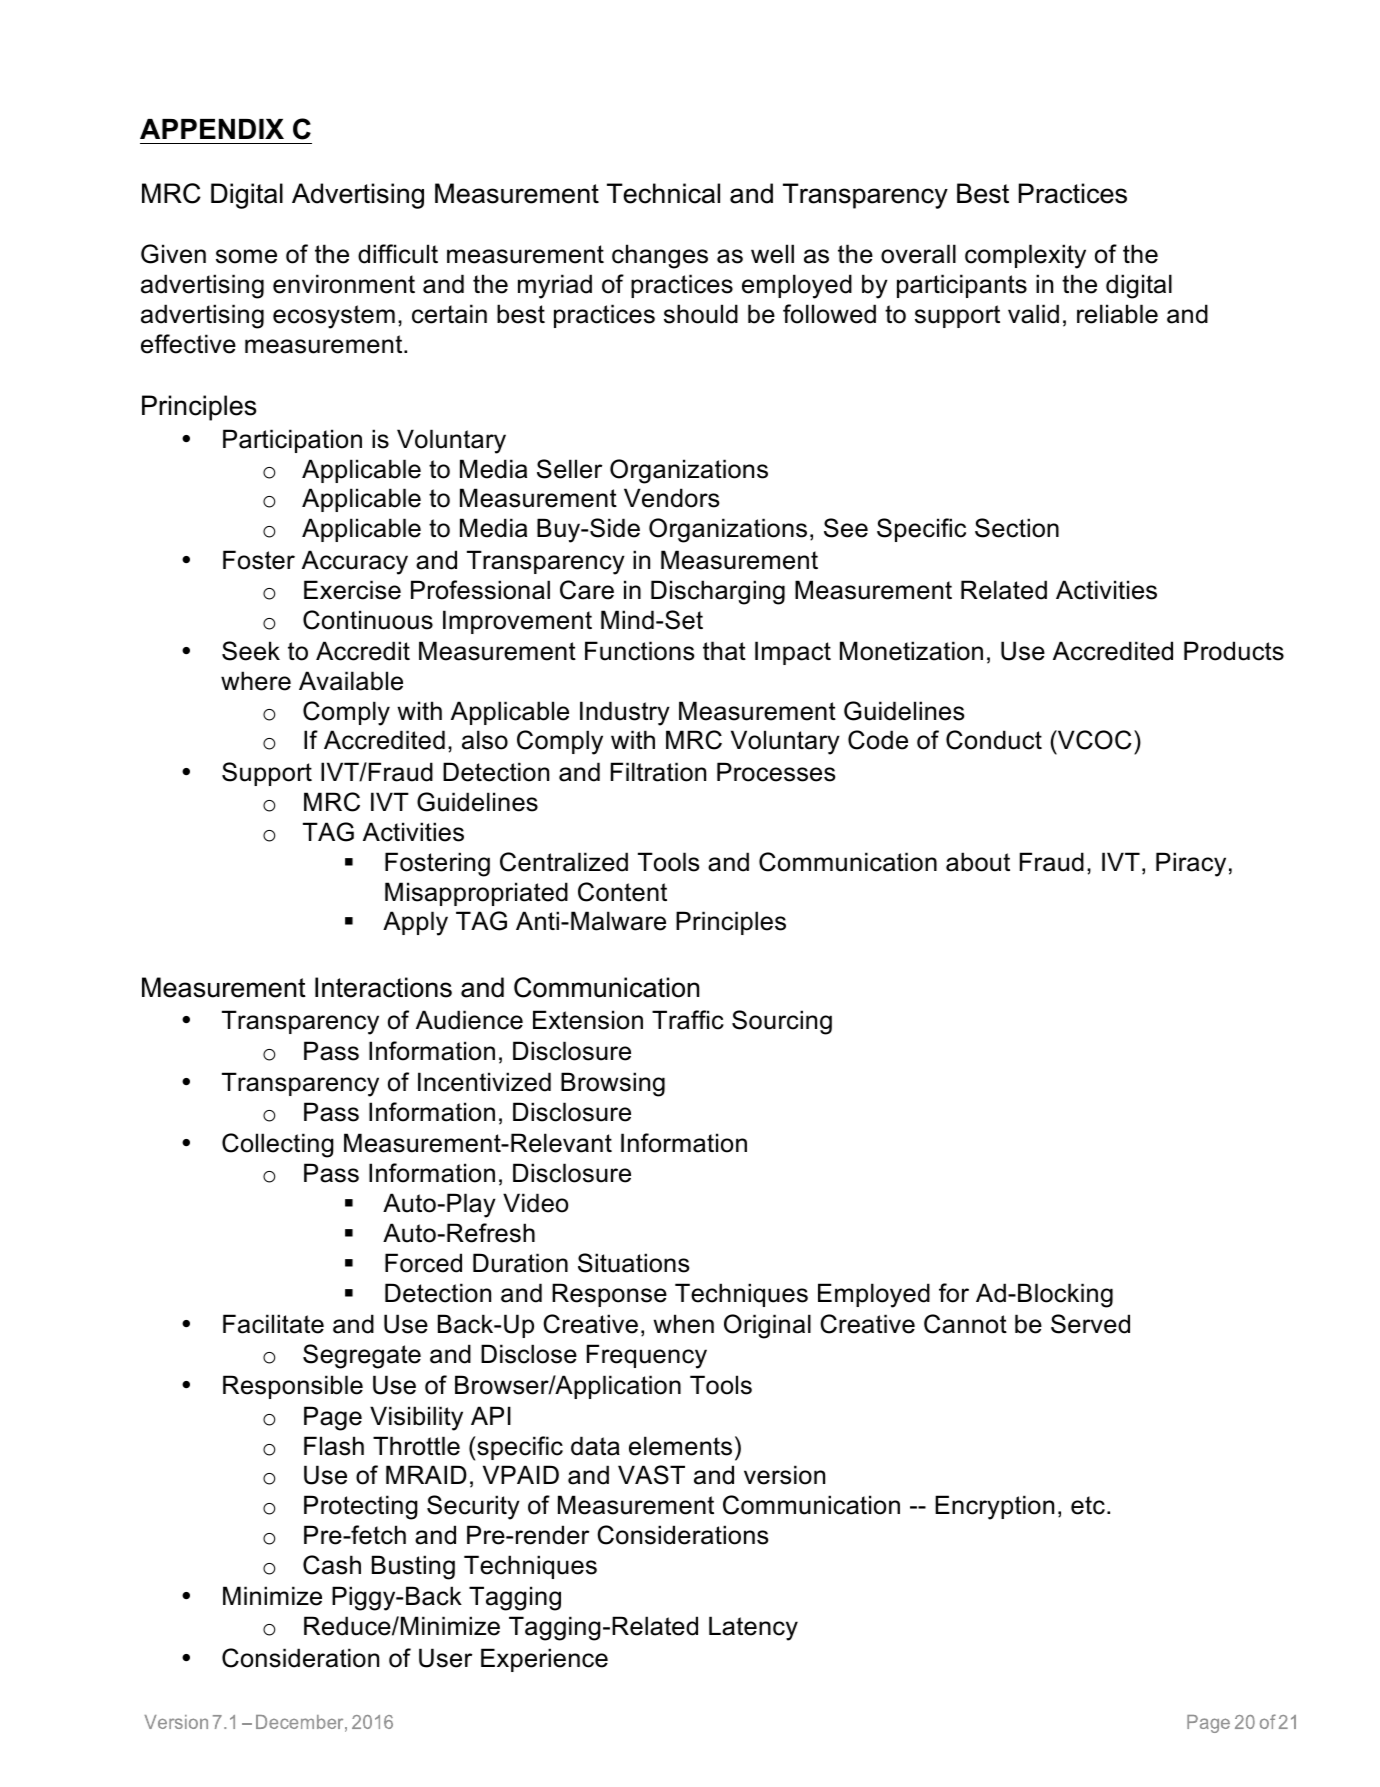 The image size is (1380, 1787). Describe the element at coordinates (332, 1565) in the image. I see `Cash` at that location.
